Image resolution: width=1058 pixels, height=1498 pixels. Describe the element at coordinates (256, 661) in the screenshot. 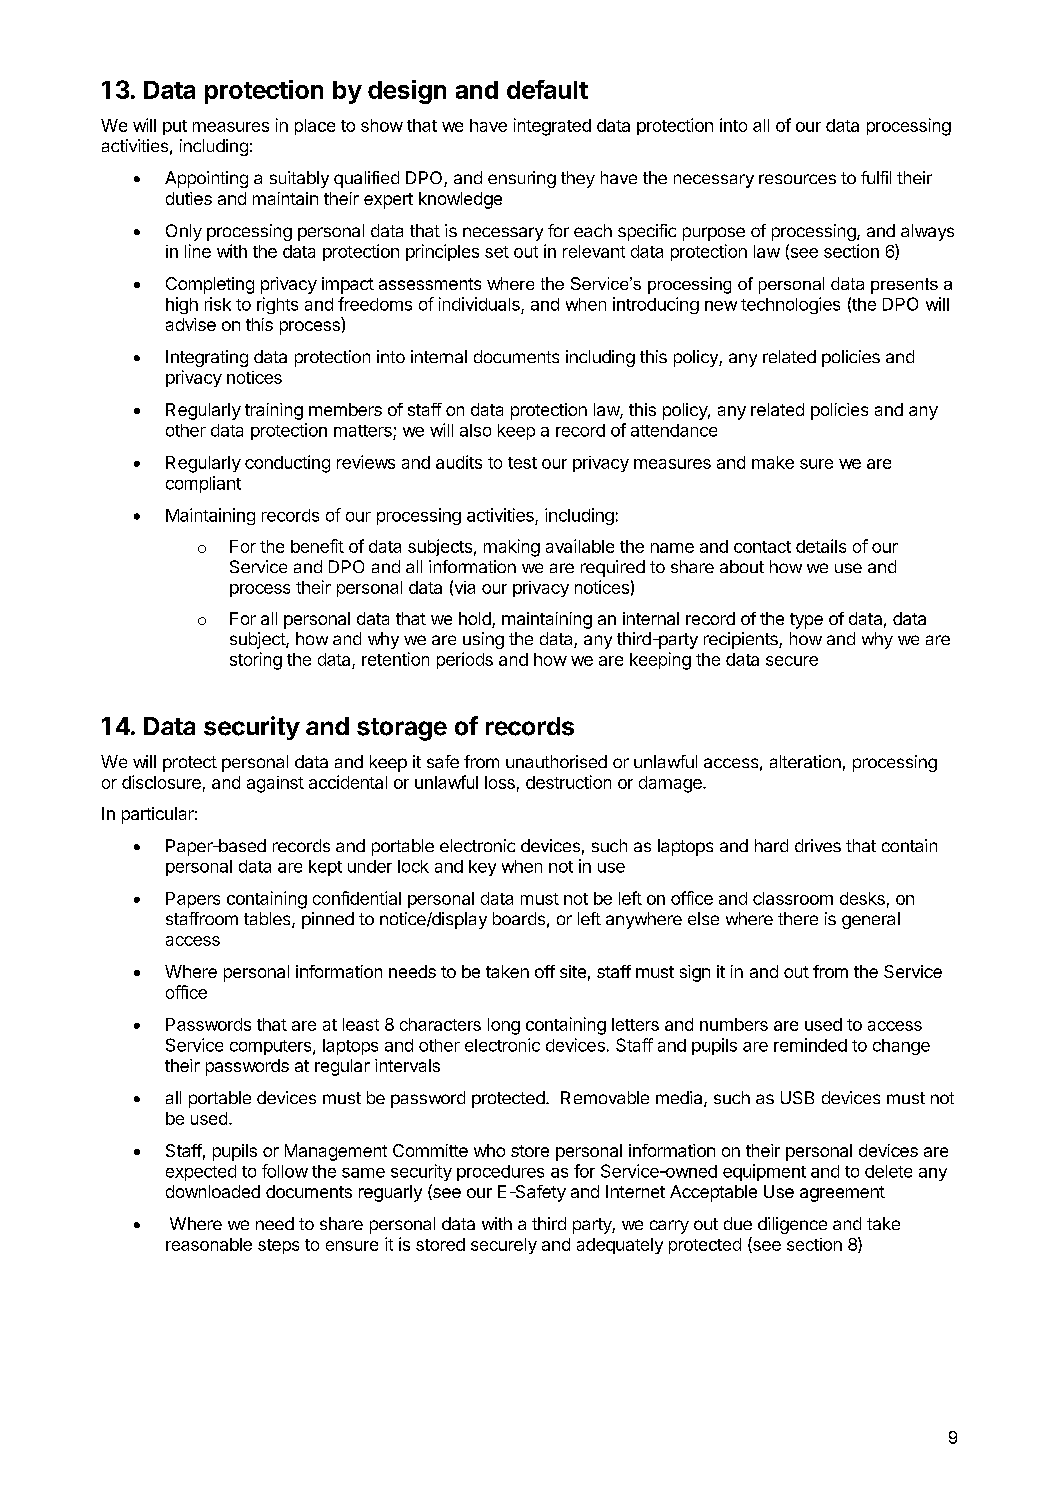

I see `storing` at that location.
